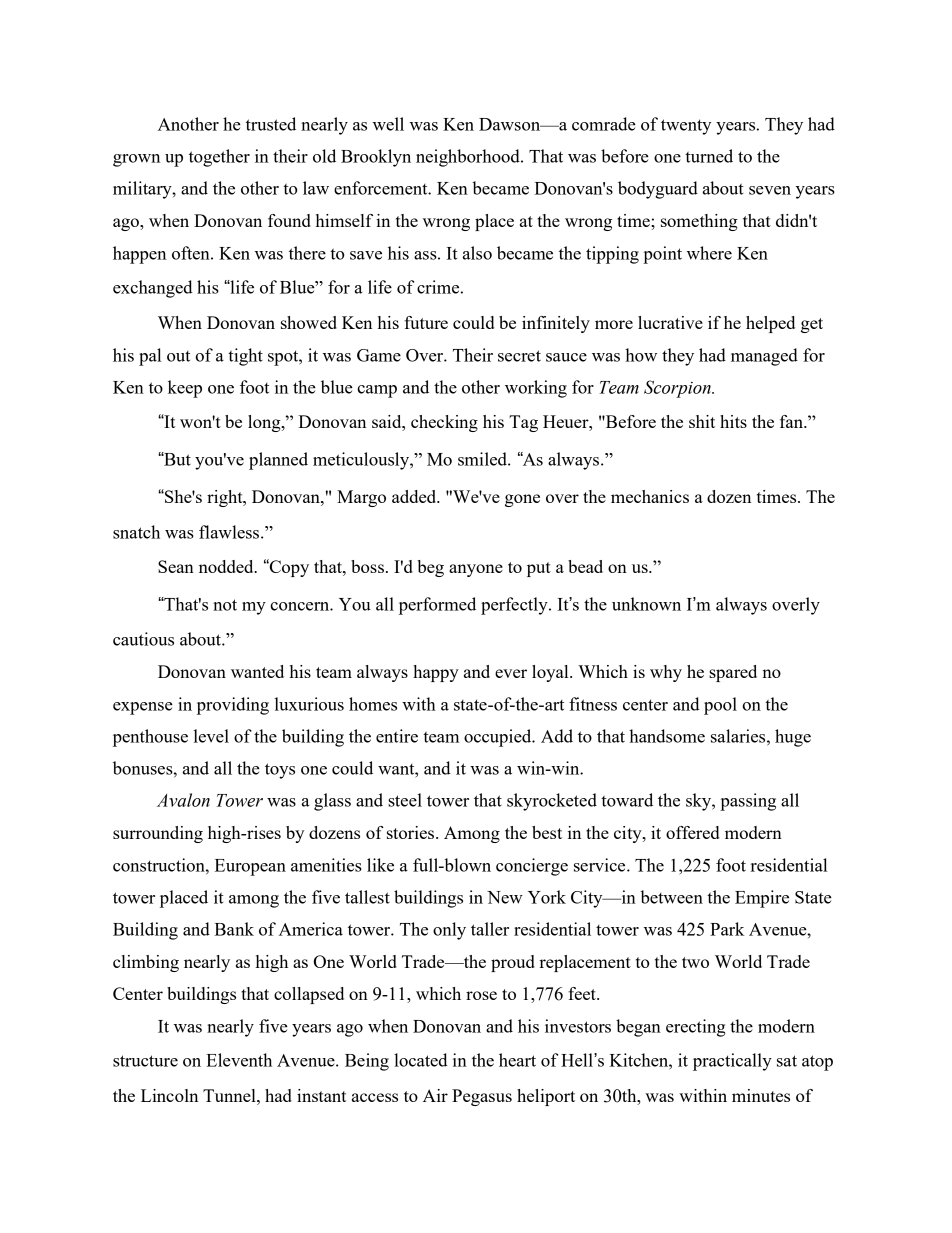  What do you see at coordinates (709, 156) in the document?
I see `turned` at bounding box center [709, 156].
